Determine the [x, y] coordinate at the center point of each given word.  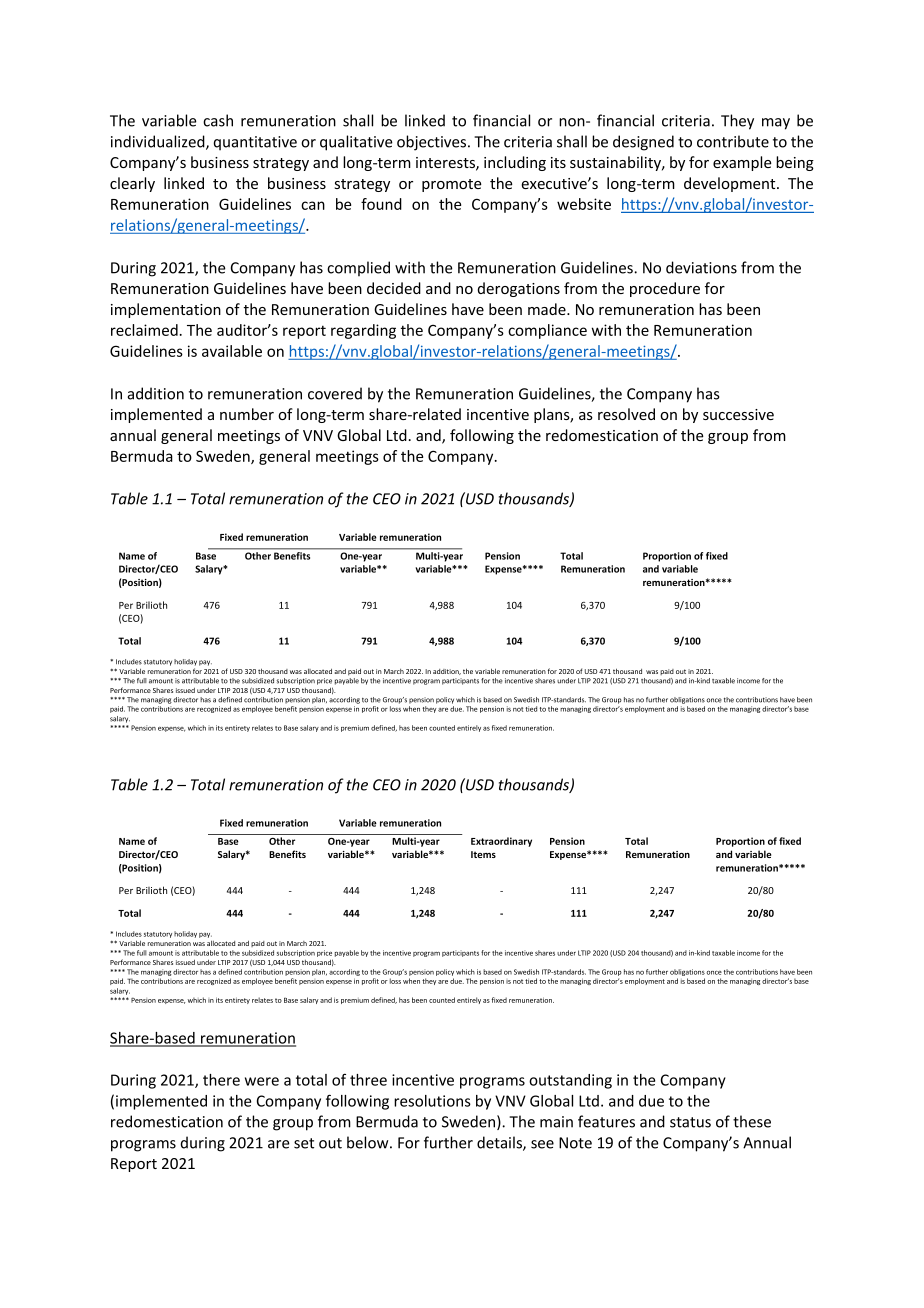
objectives [433, 143]
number [247, 414]
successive [738, 414]
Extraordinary [501, 842]
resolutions [432, 1101]
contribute [733, 141]
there [221, 1080]
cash [218, 120]
